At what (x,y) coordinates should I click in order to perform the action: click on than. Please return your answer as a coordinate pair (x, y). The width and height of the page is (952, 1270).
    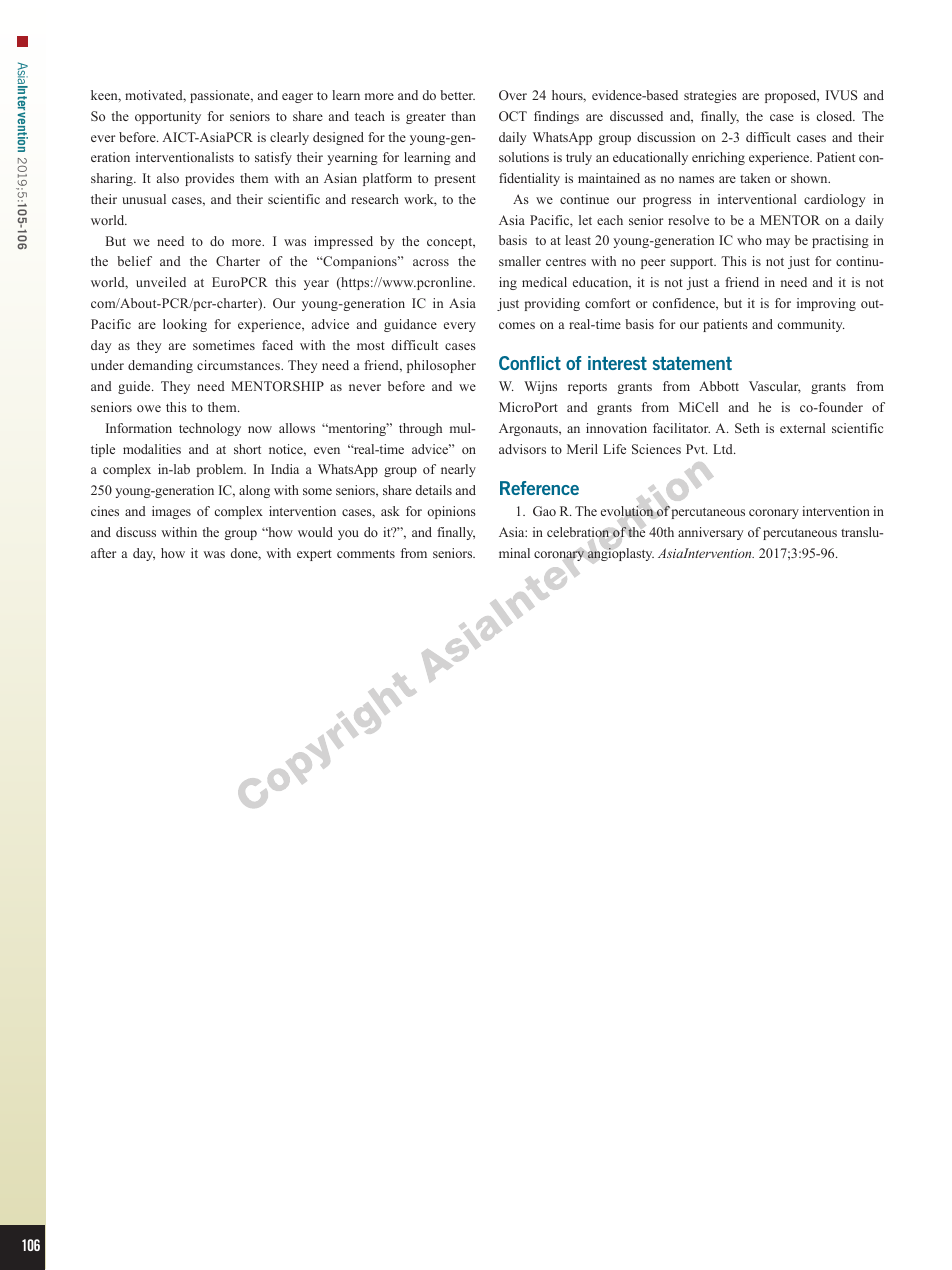
    Looking at the image, I should click on (463, 116).
